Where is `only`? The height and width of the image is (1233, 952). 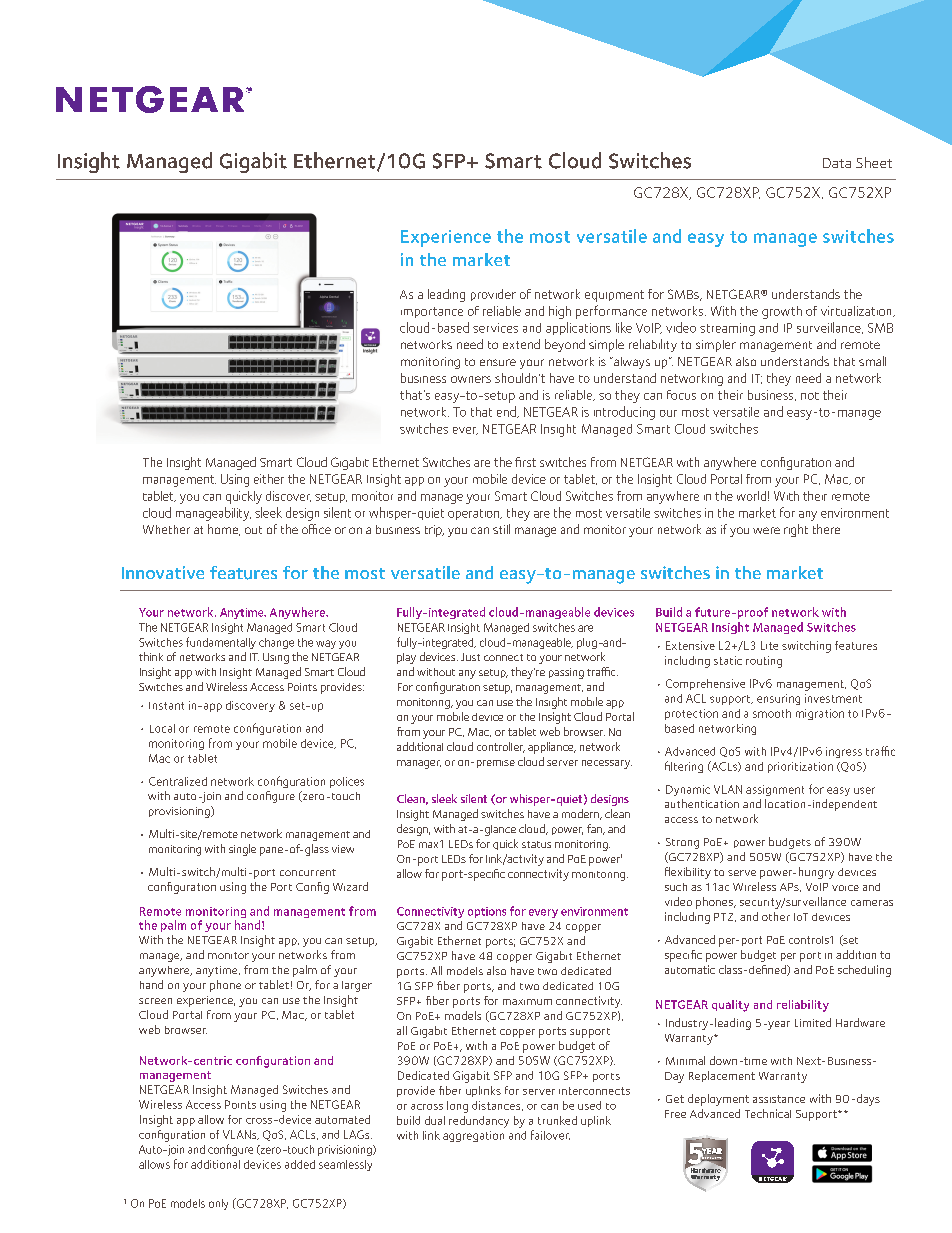
only is located at coordinates (218, 1204).
